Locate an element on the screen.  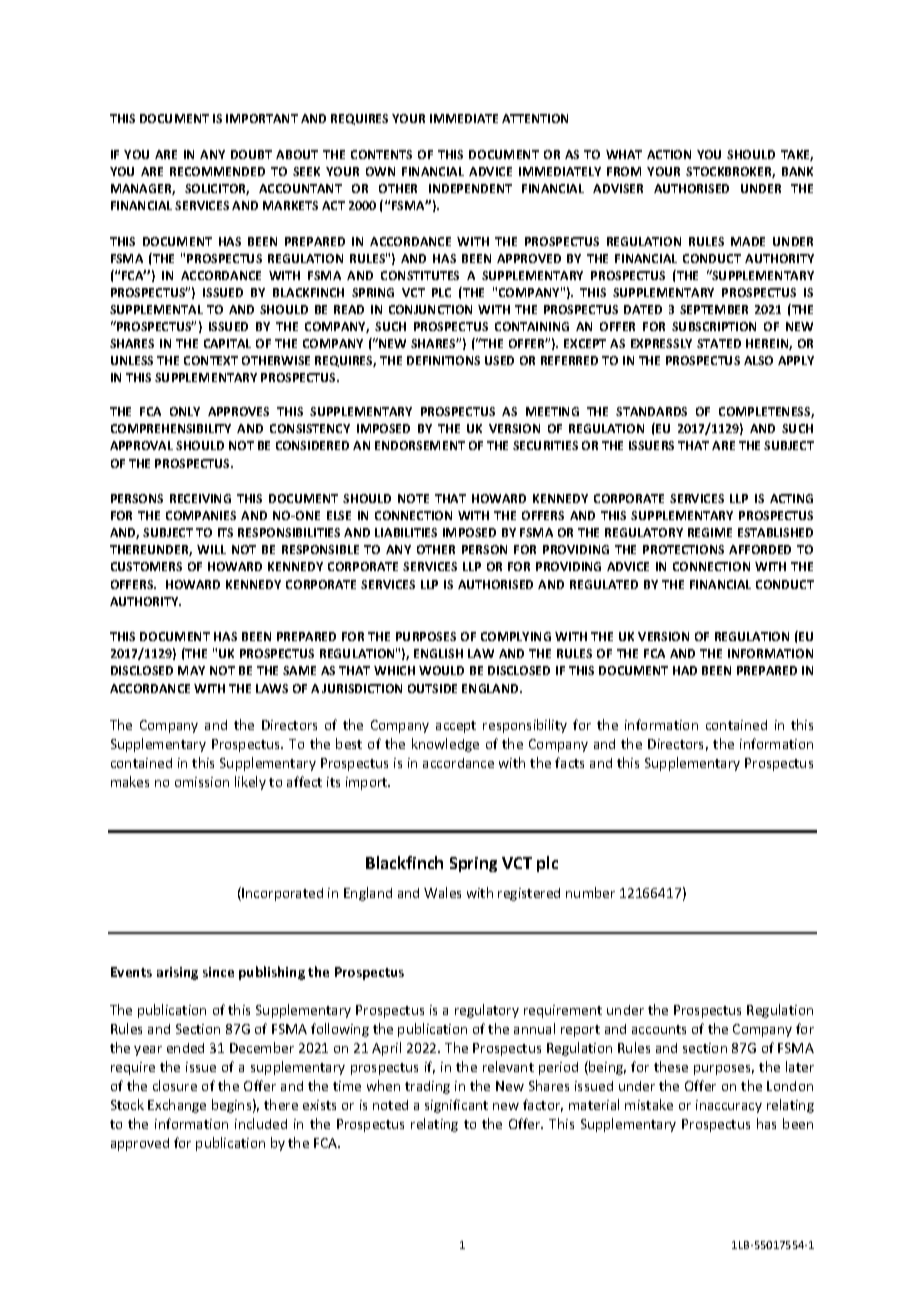
ACTION is located at coordinates (669, 154).
